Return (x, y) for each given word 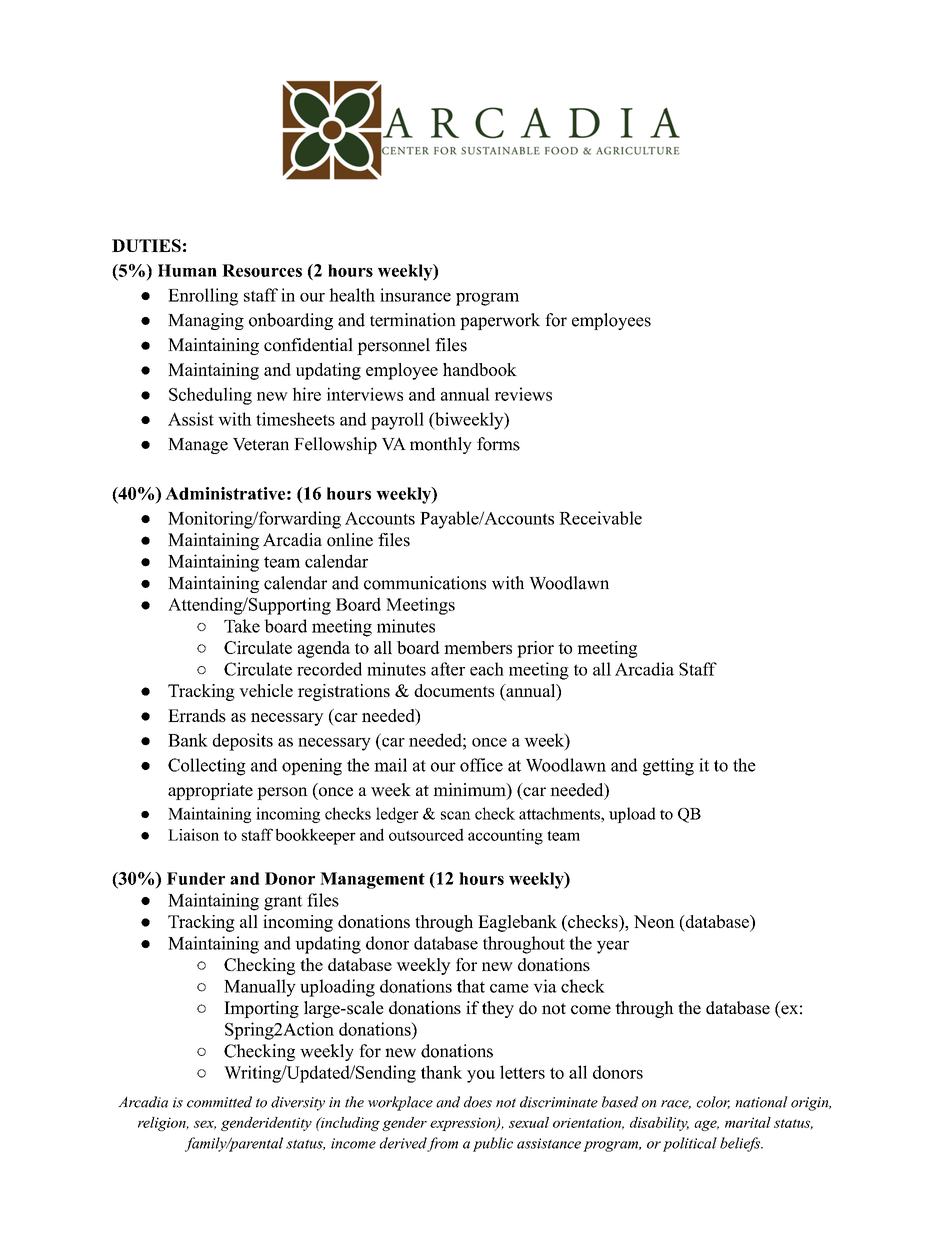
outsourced (426, 834)
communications (425, 583)
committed (219, 1102)
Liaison (193, 834)
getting (668, 767)
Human (187, 270)
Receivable (600, 518)
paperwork (500, 321)
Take (242, 626)
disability (659, 1124)
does (478, 1102)
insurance (415, 295)
